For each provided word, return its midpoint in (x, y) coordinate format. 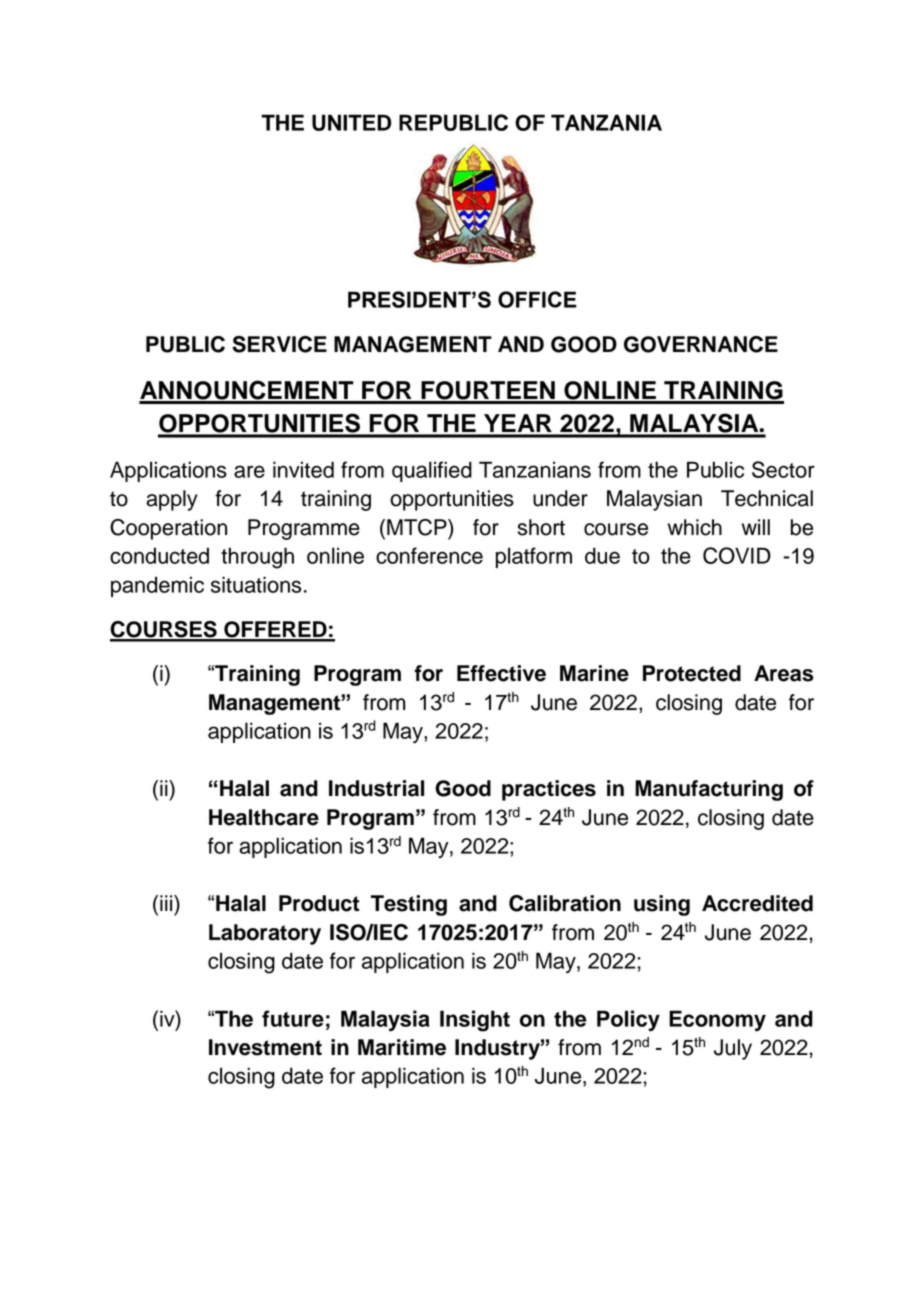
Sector (783, 469)
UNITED (351, 122)
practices (549, 790)
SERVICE (279, 344)
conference (429, 555)
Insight (475, 1021)
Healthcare (264, 817)
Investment (265, 1047)
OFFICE (537, 299)
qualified (432, 471)
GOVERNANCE (701, 344)
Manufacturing (709, 790)
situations (256, 584)
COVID (737, 555)
